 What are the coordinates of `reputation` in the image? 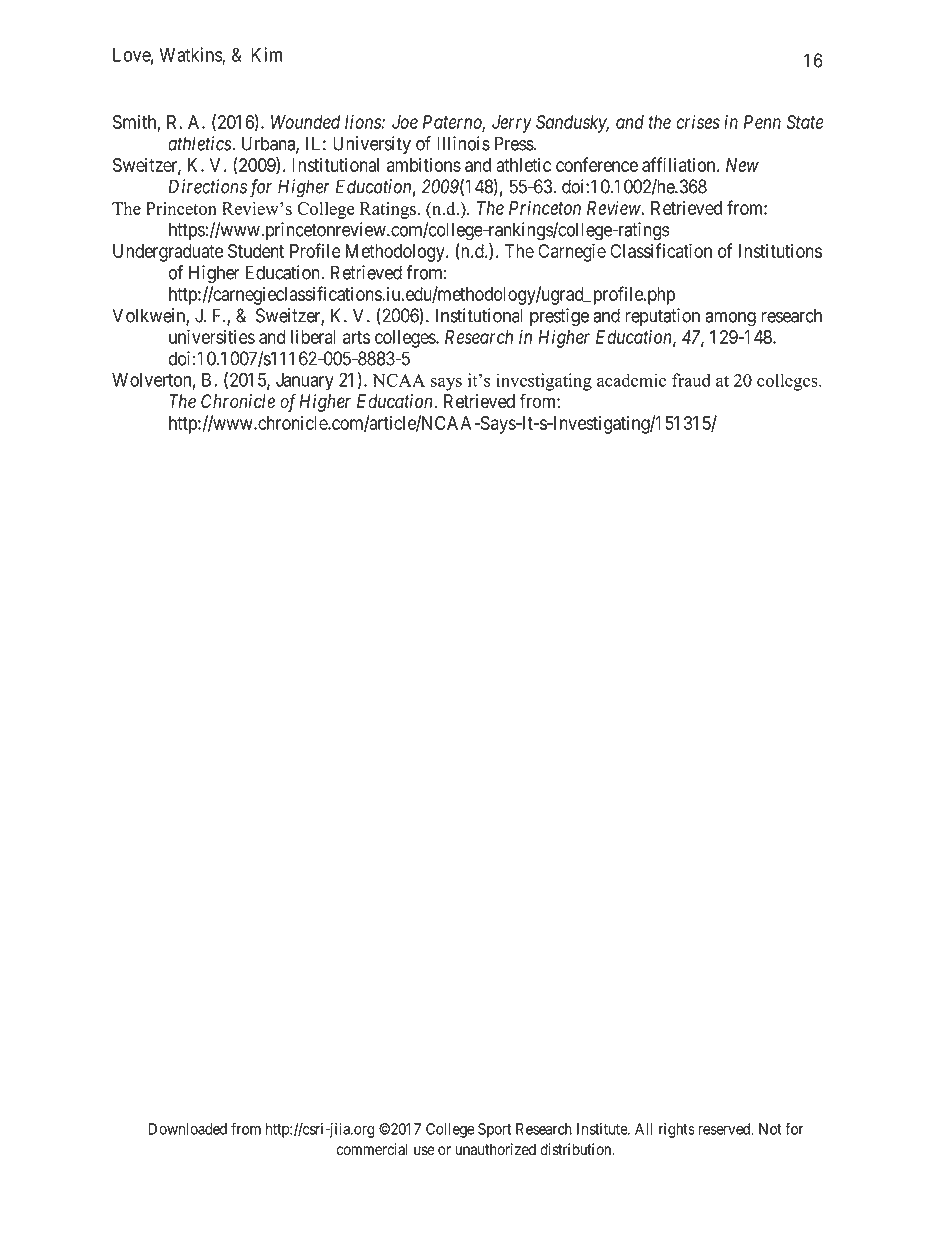 It's located at (662, 317).
